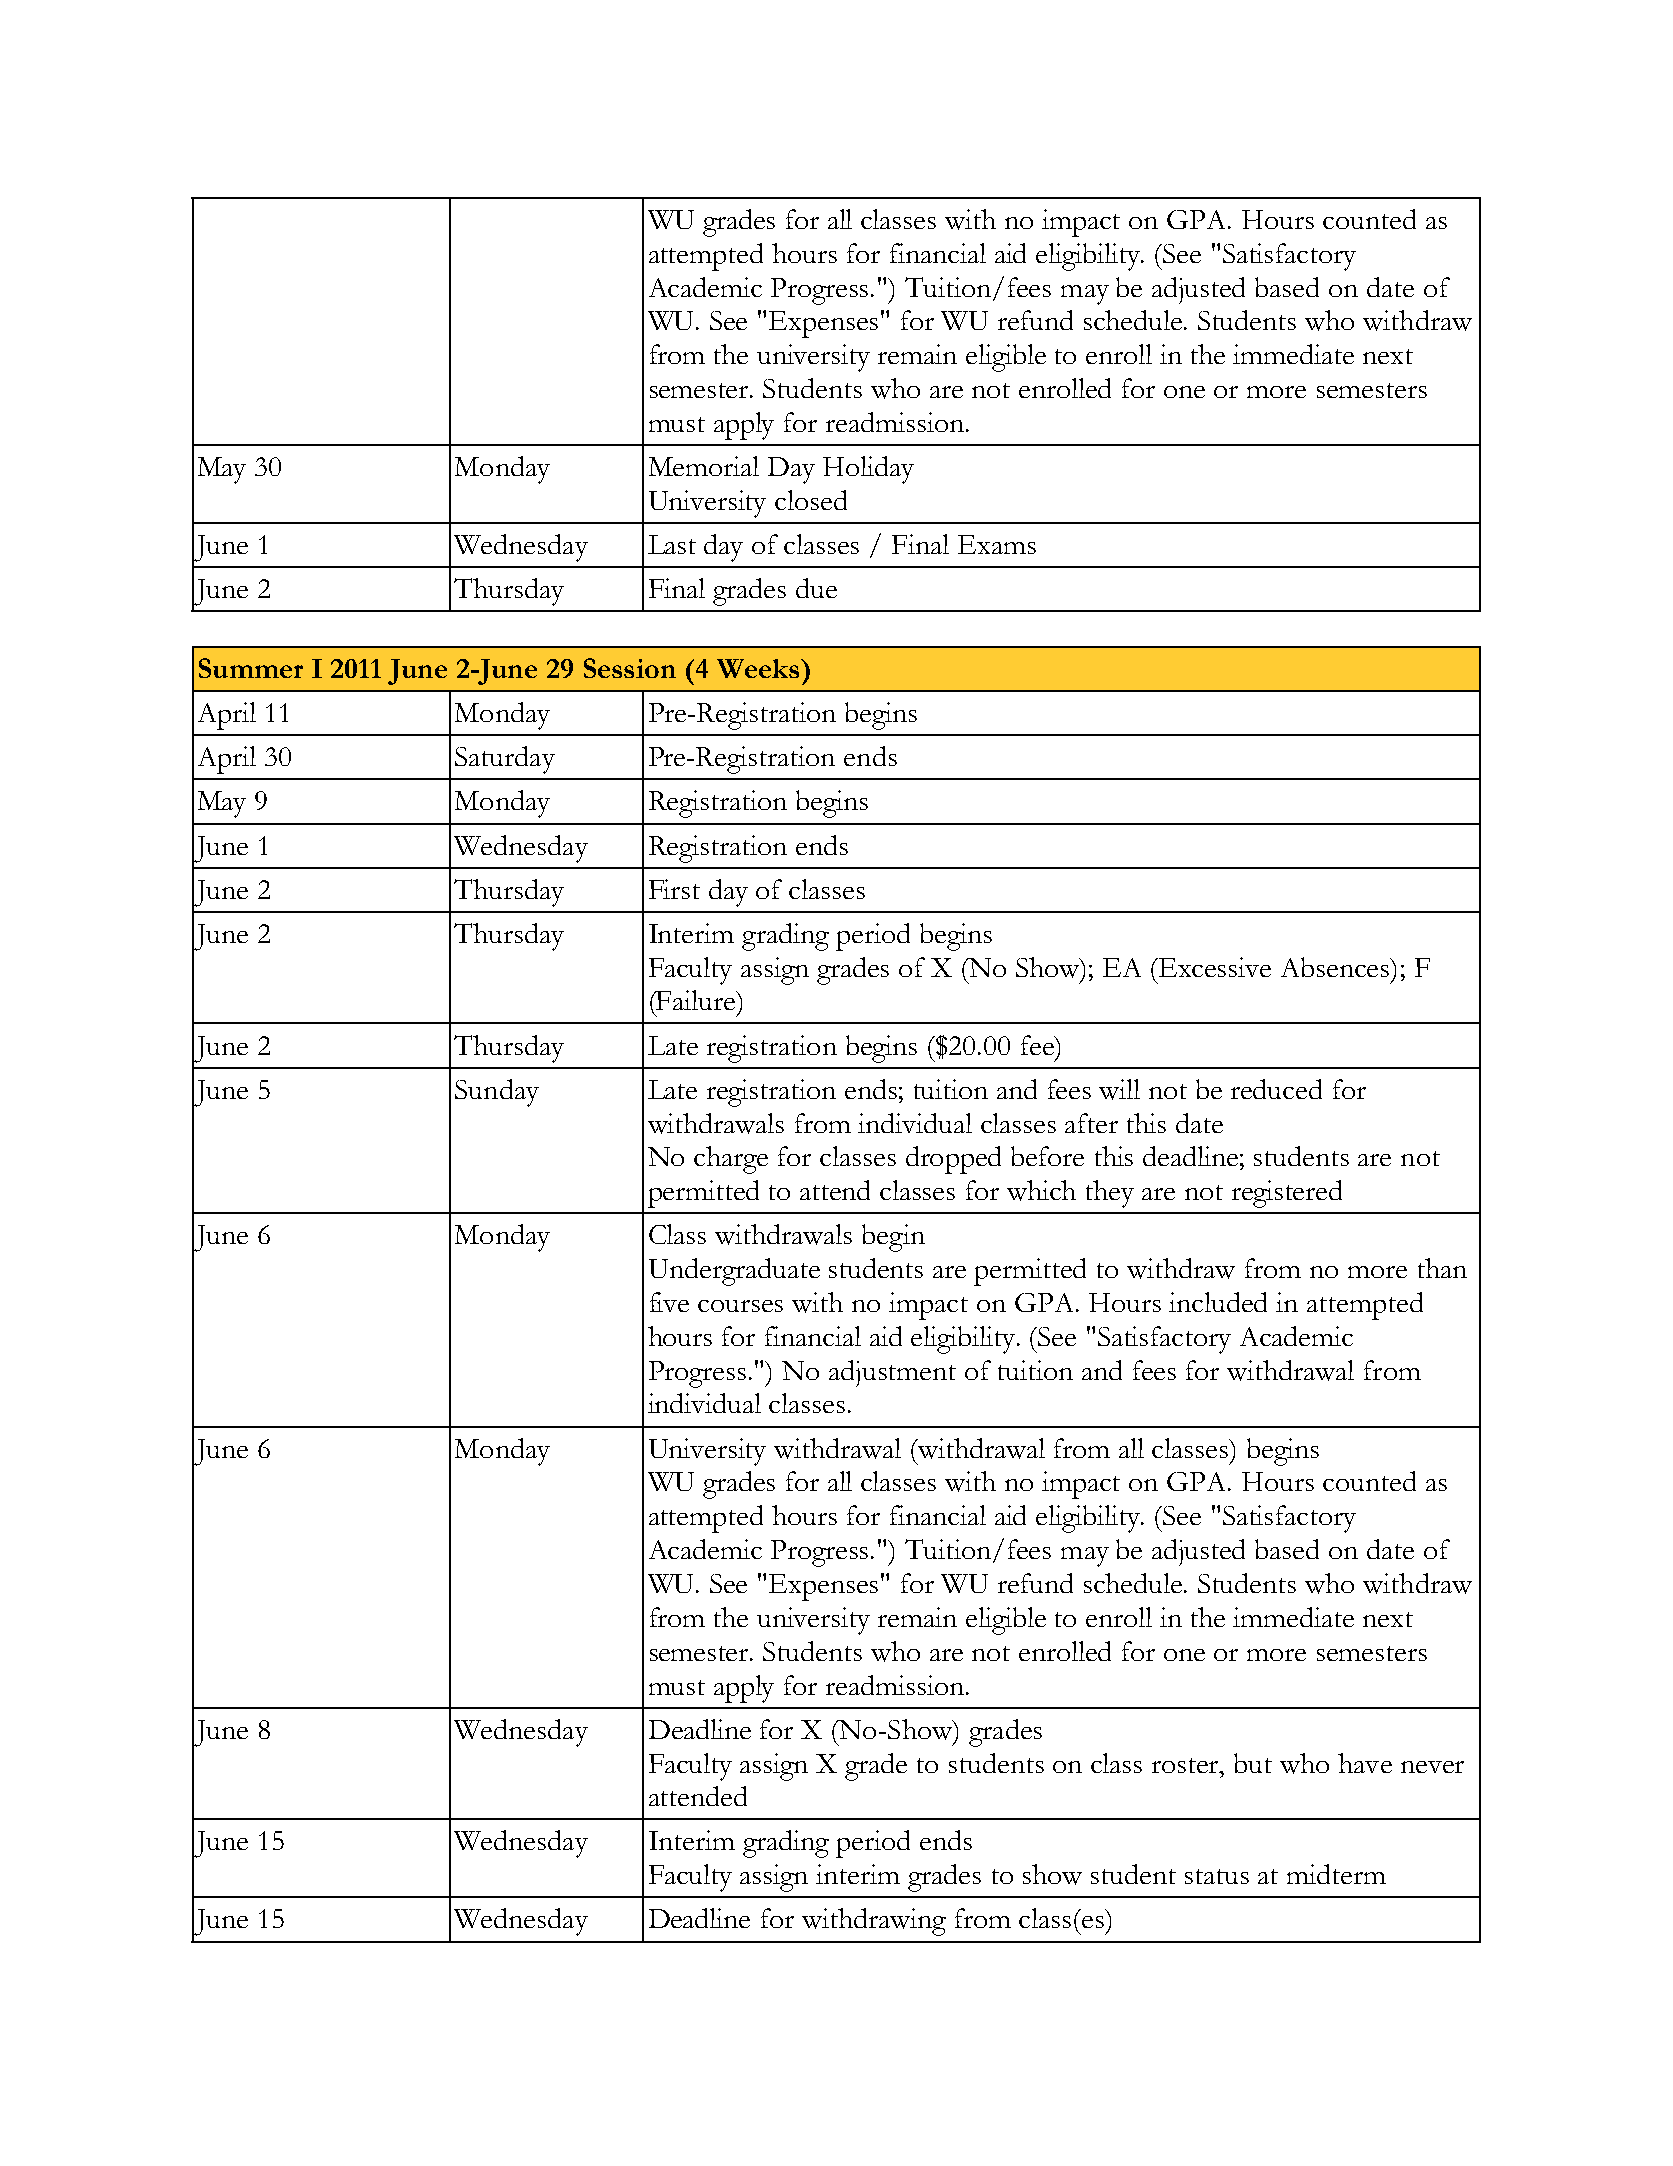 The height and width of the page is (2166, 1673). What do you see at coordinates (1218, 1302) in the page?
I see `included` at bounding box center [1218, 1302].
